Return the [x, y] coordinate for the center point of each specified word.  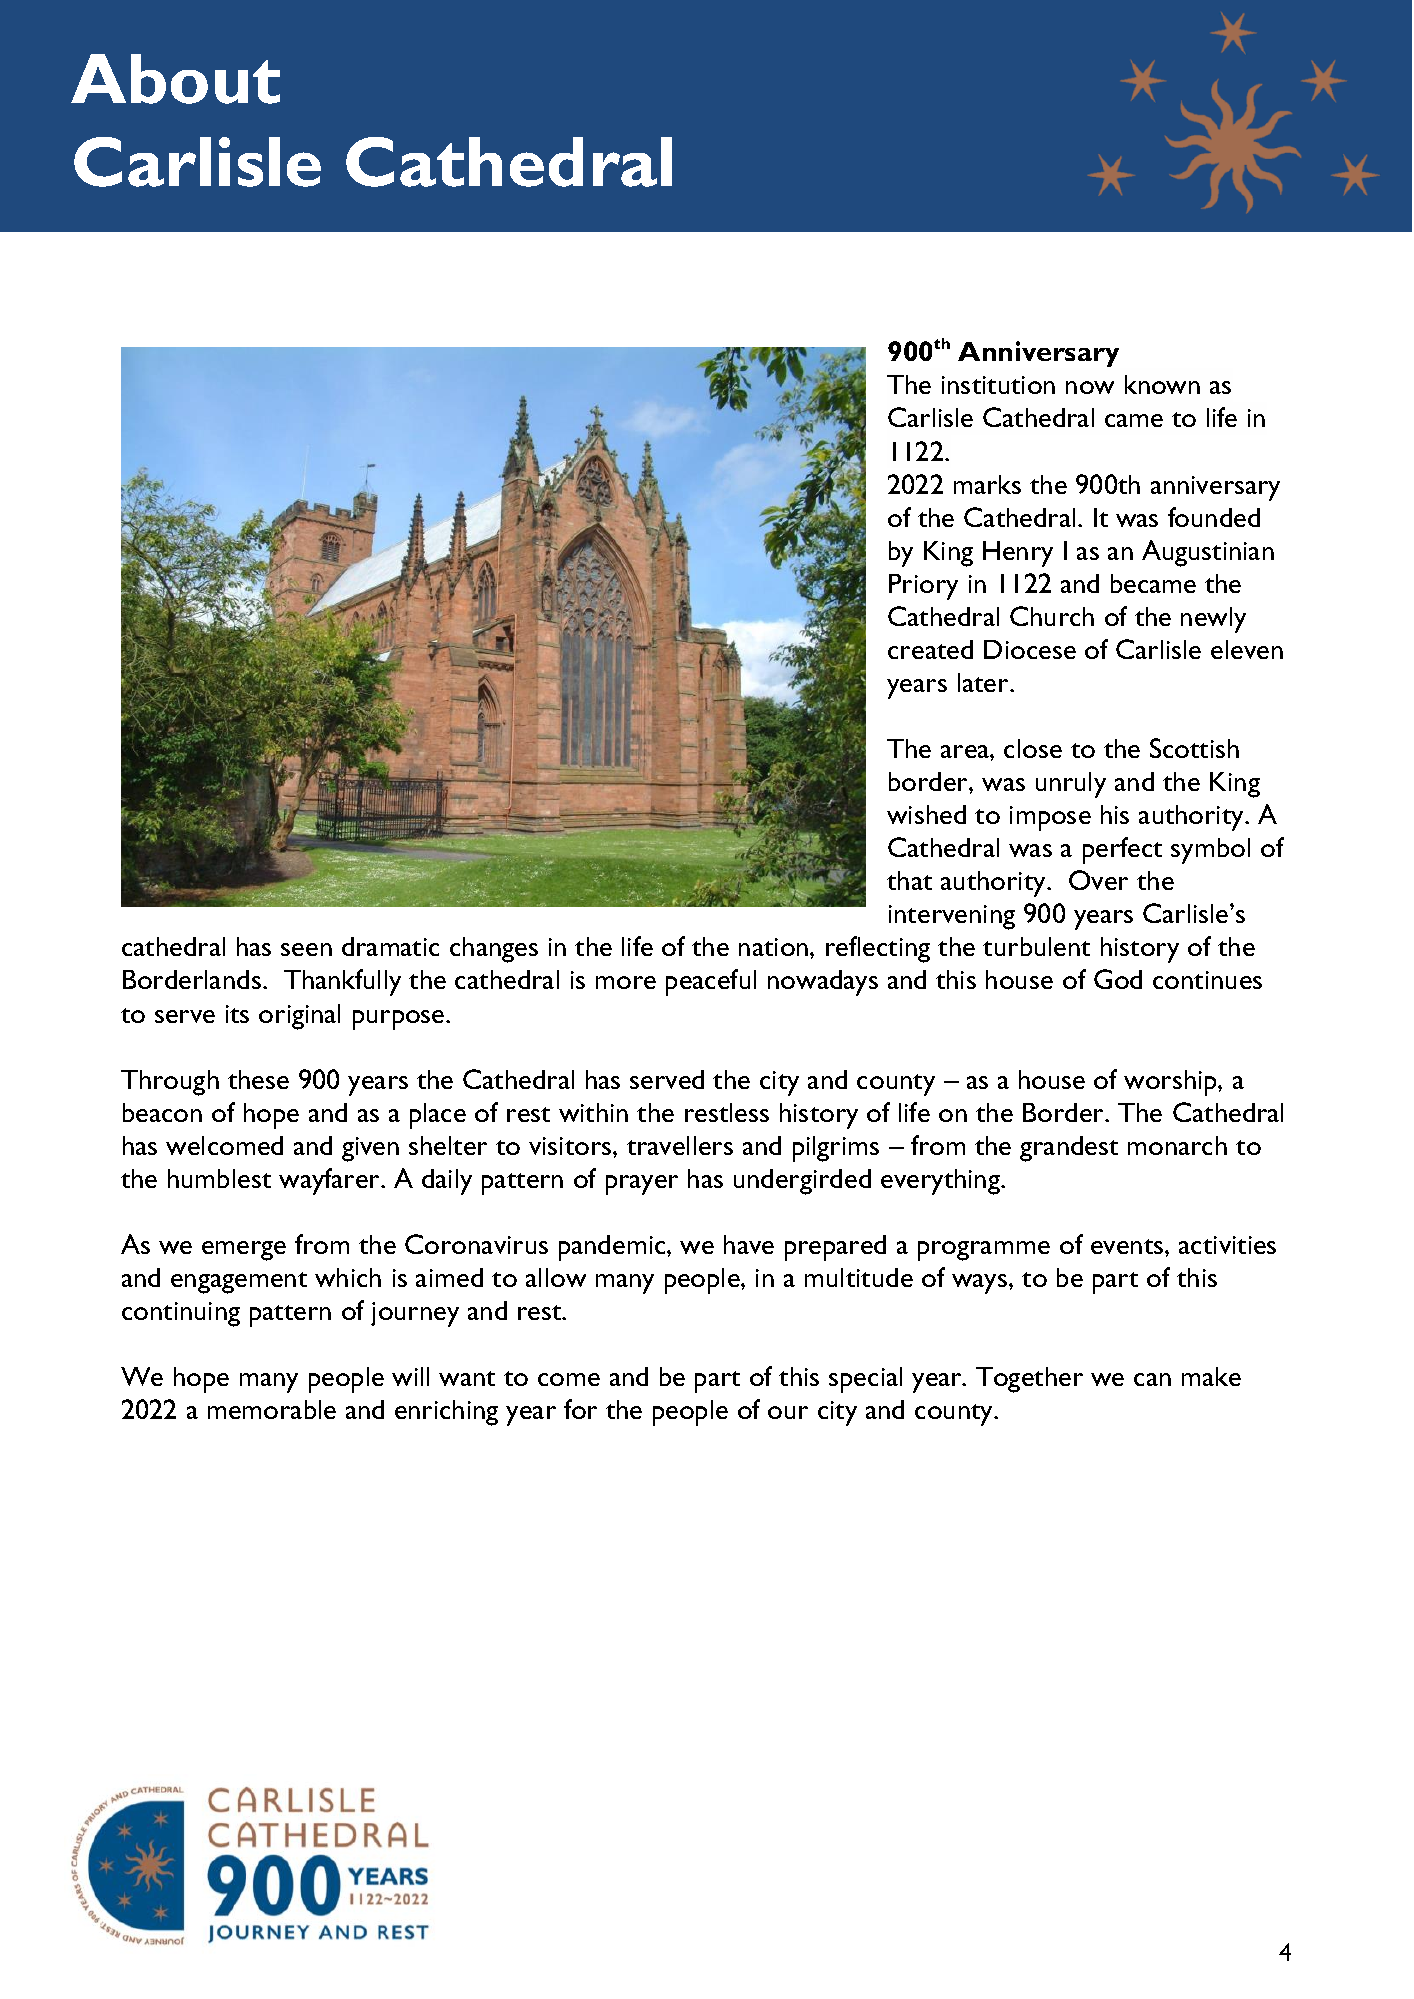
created [930, 649]
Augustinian [1208, 553]
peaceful [711, 982]
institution [998, 385]
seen [306, 949]
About [175, 79]
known [1162, 384]
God [1118, 979]
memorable [272, 1409]
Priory [923, 587]
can [1152, 1379]
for [580, 1409]
